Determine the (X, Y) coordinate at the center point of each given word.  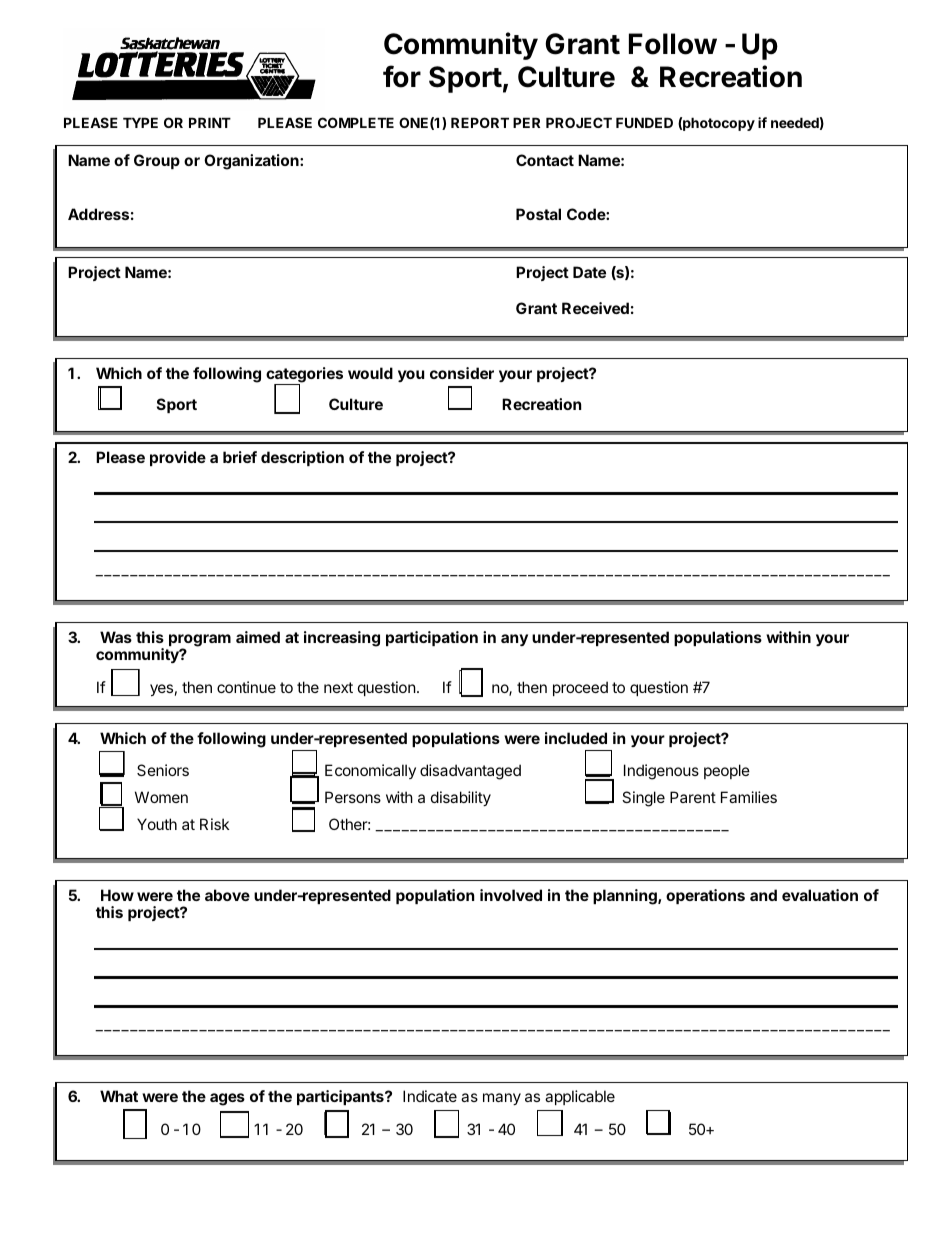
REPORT (480, 122)
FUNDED (644, 122)
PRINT (210, 122)
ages (227, 1099)
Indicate (430, 1096)
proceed (580, 688)
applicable (580, 1097)
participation (432, 638)
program (200, 641)
